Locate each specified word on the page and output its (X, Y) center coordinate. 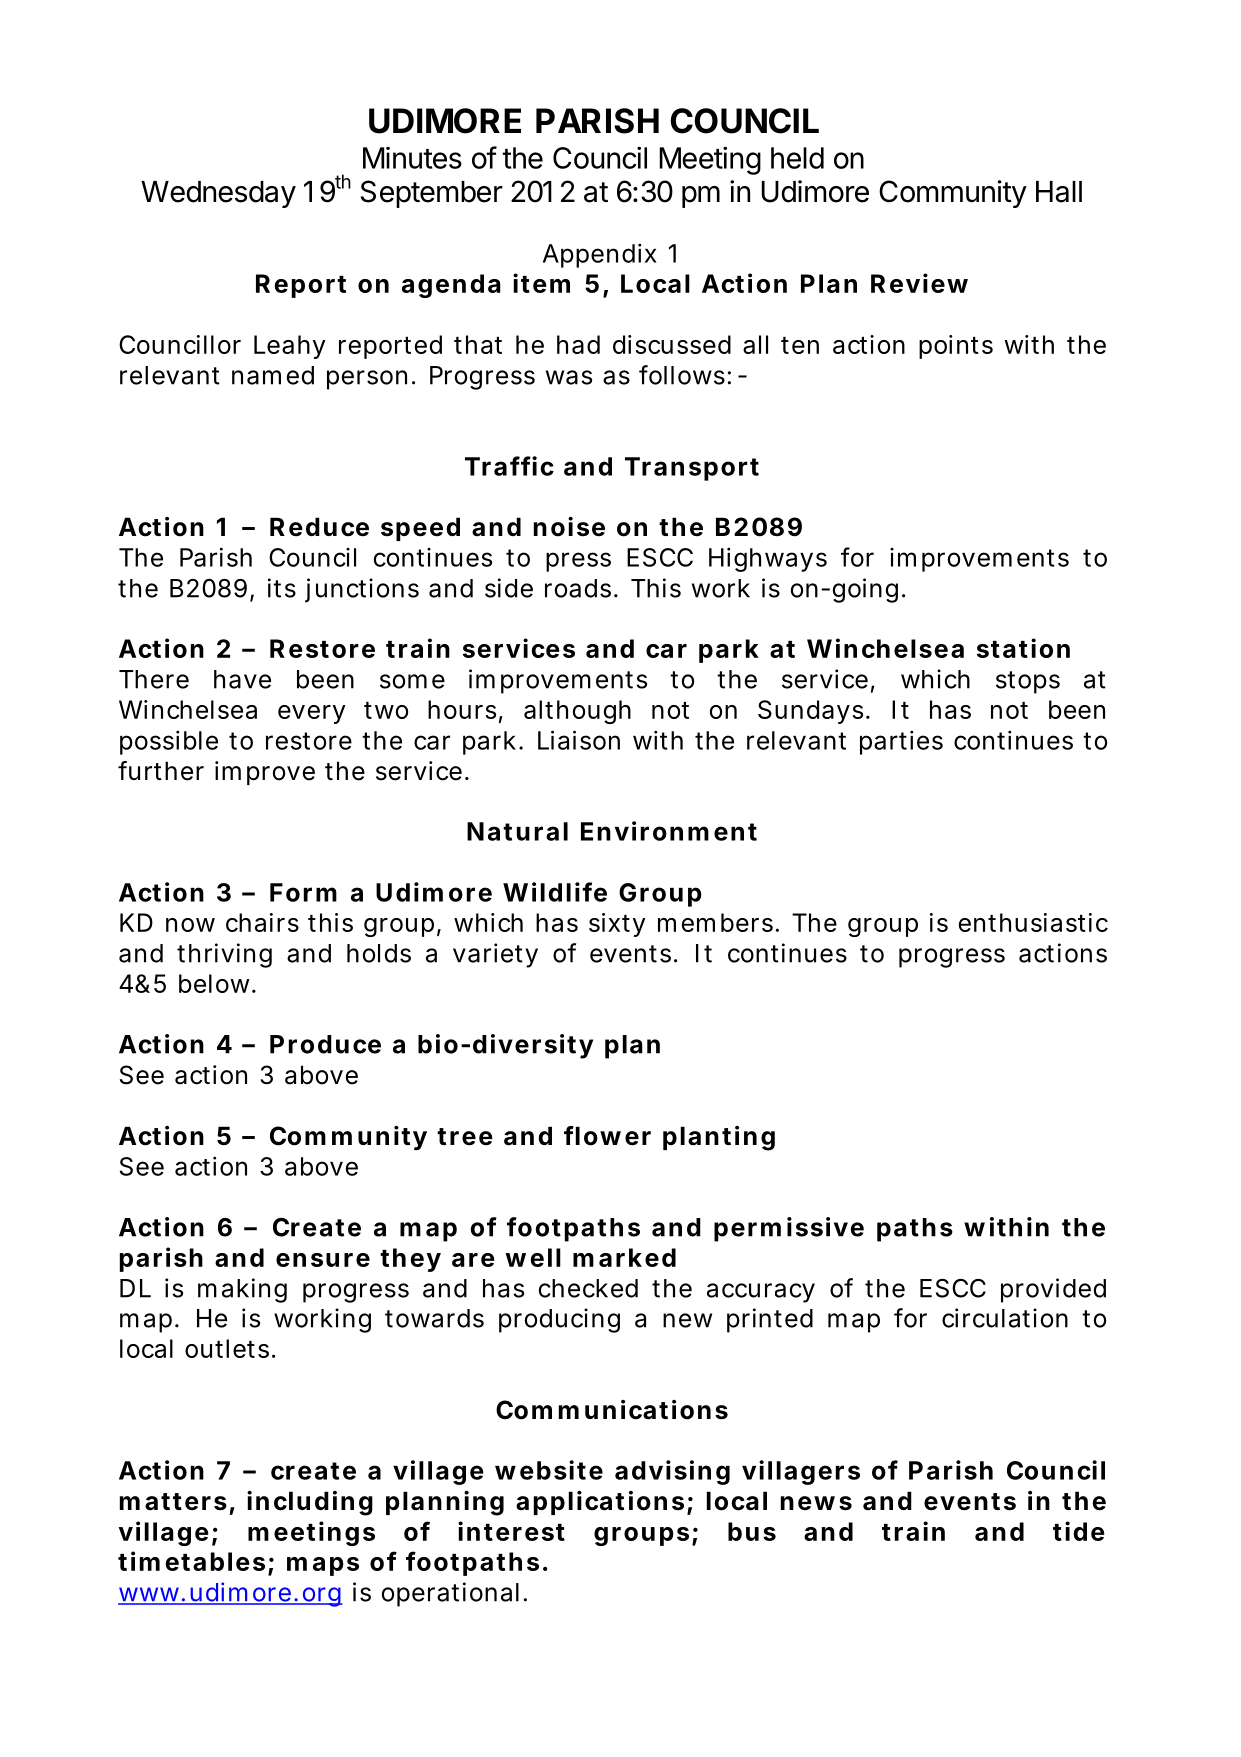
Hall (1059, 192)
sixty (617, 925)
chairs (262, 922)
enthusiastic (1033, 922)
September (432, 194)
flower (607, 1136)
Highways (768, 559)
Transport (692, 469)
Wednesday (218, 194)
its (282, 588)
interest (511, 1531)
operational (450, 1594)
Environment (669, 831)
